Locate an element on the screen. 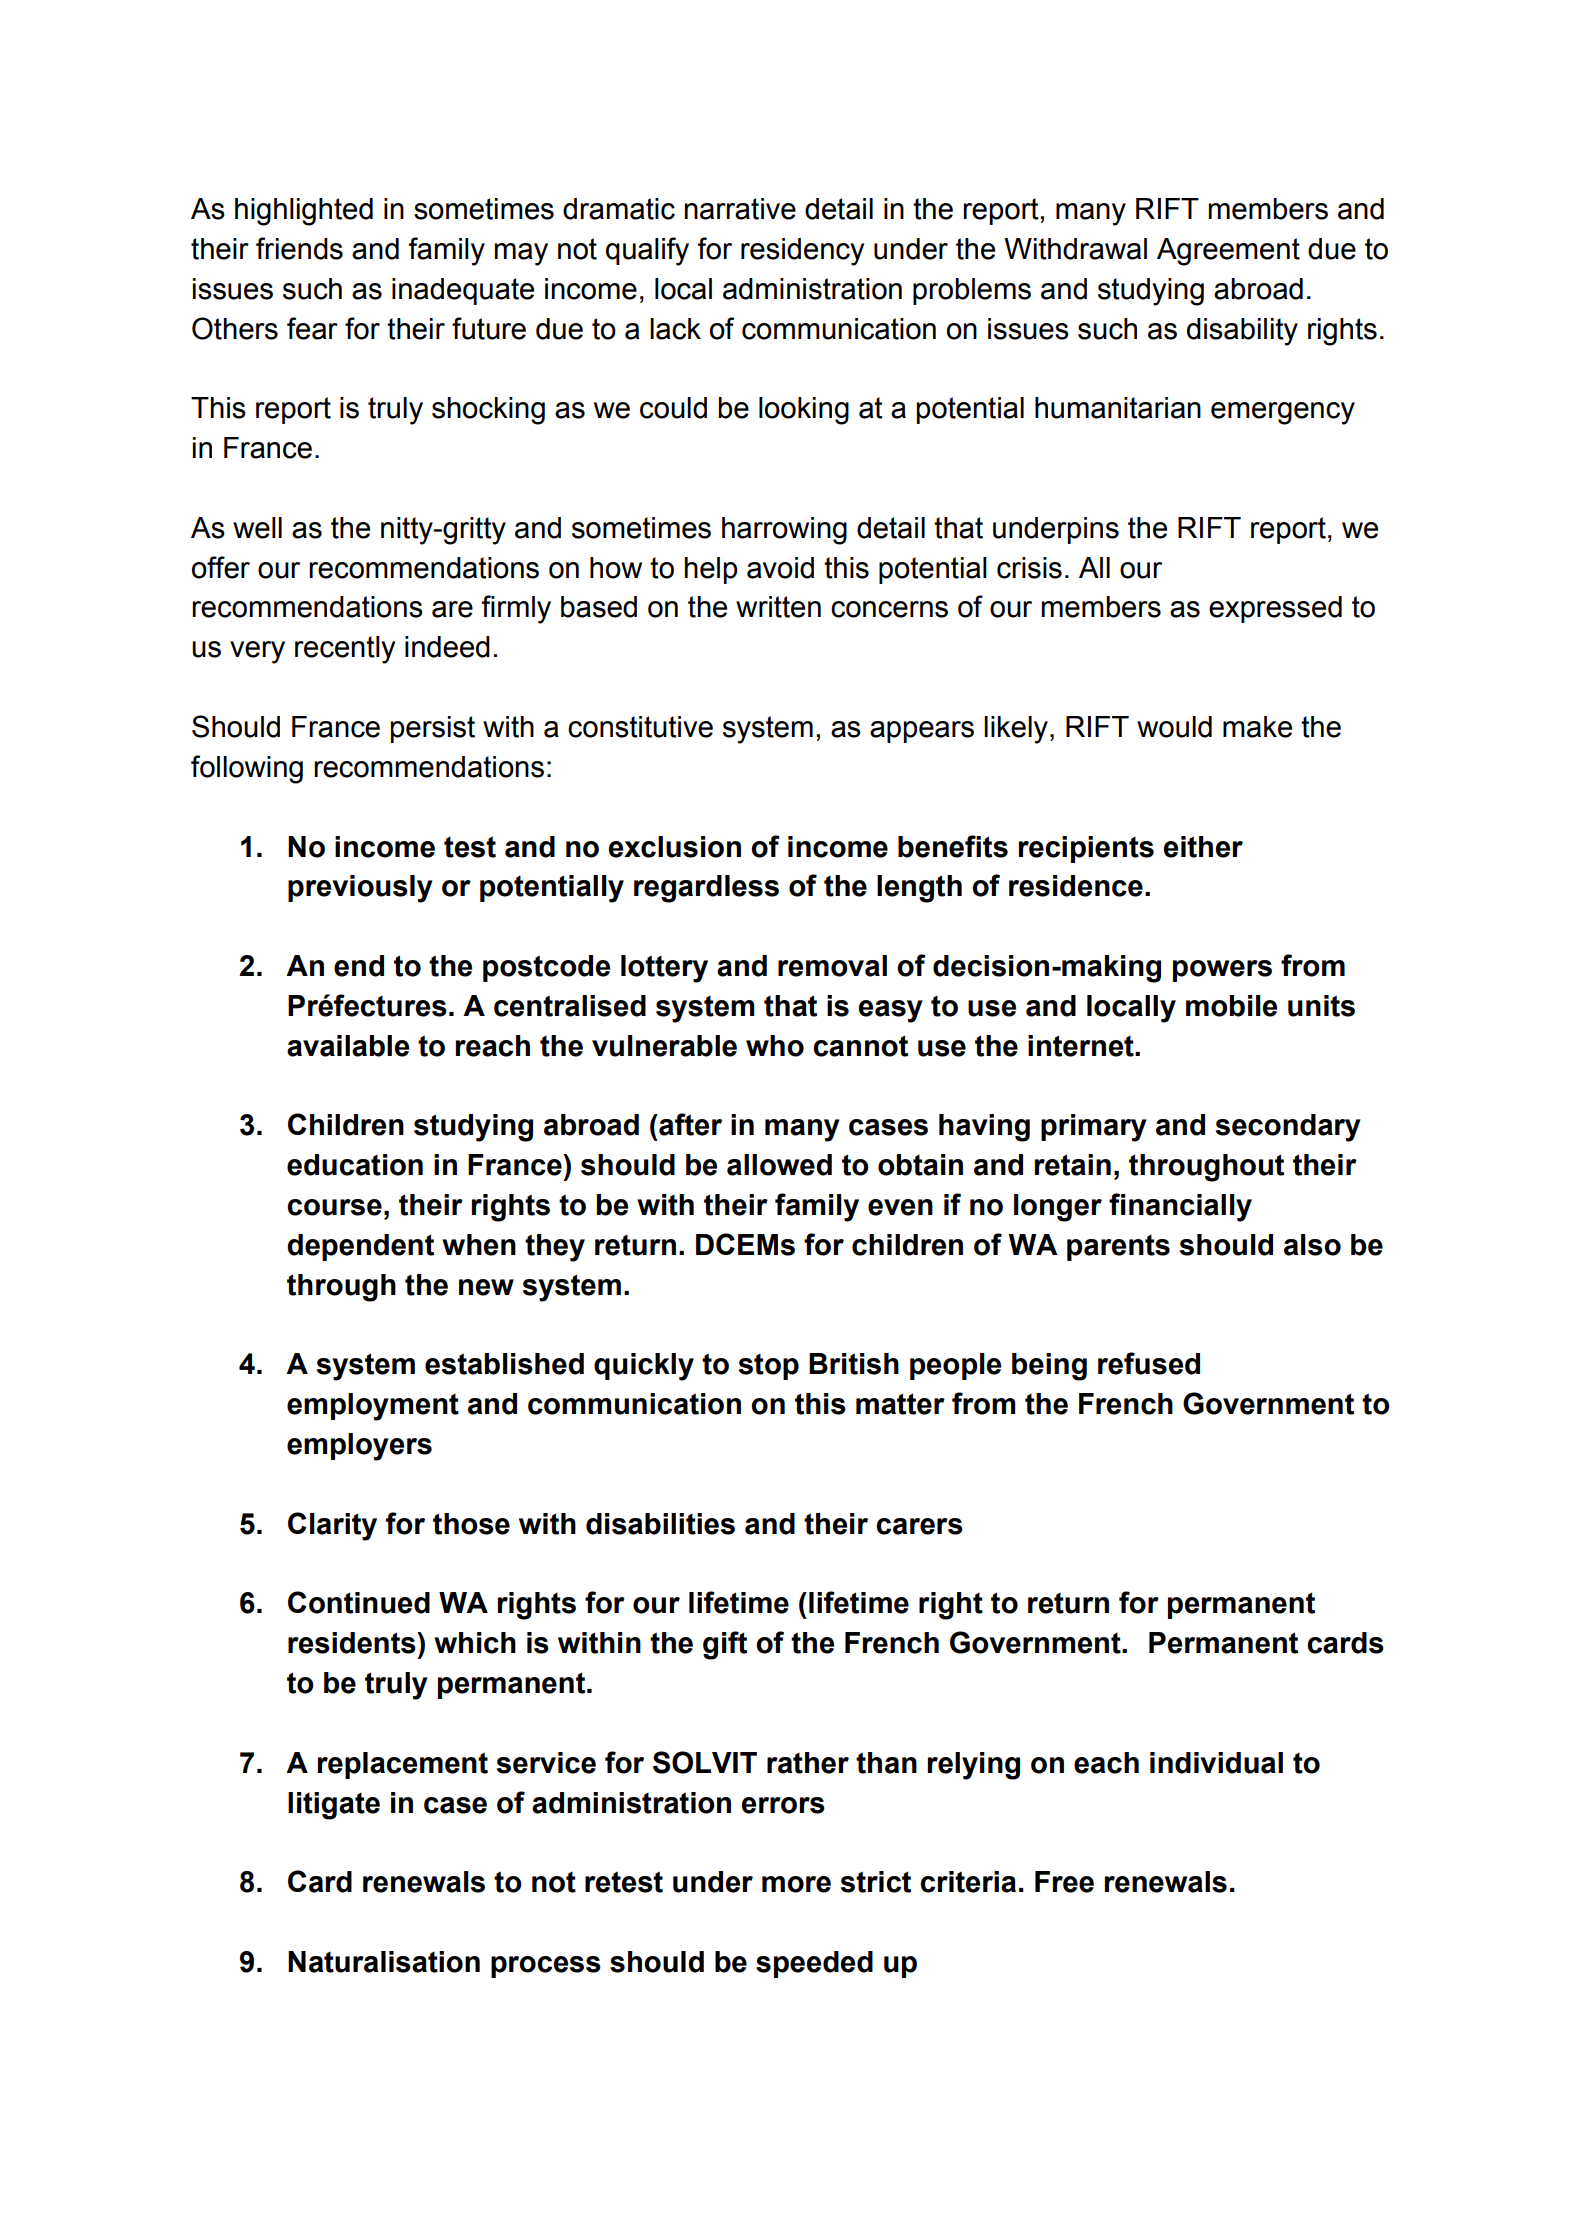 This screenshot has width=1582, height=2237. primary is located at coordinates (1094, 1128).
